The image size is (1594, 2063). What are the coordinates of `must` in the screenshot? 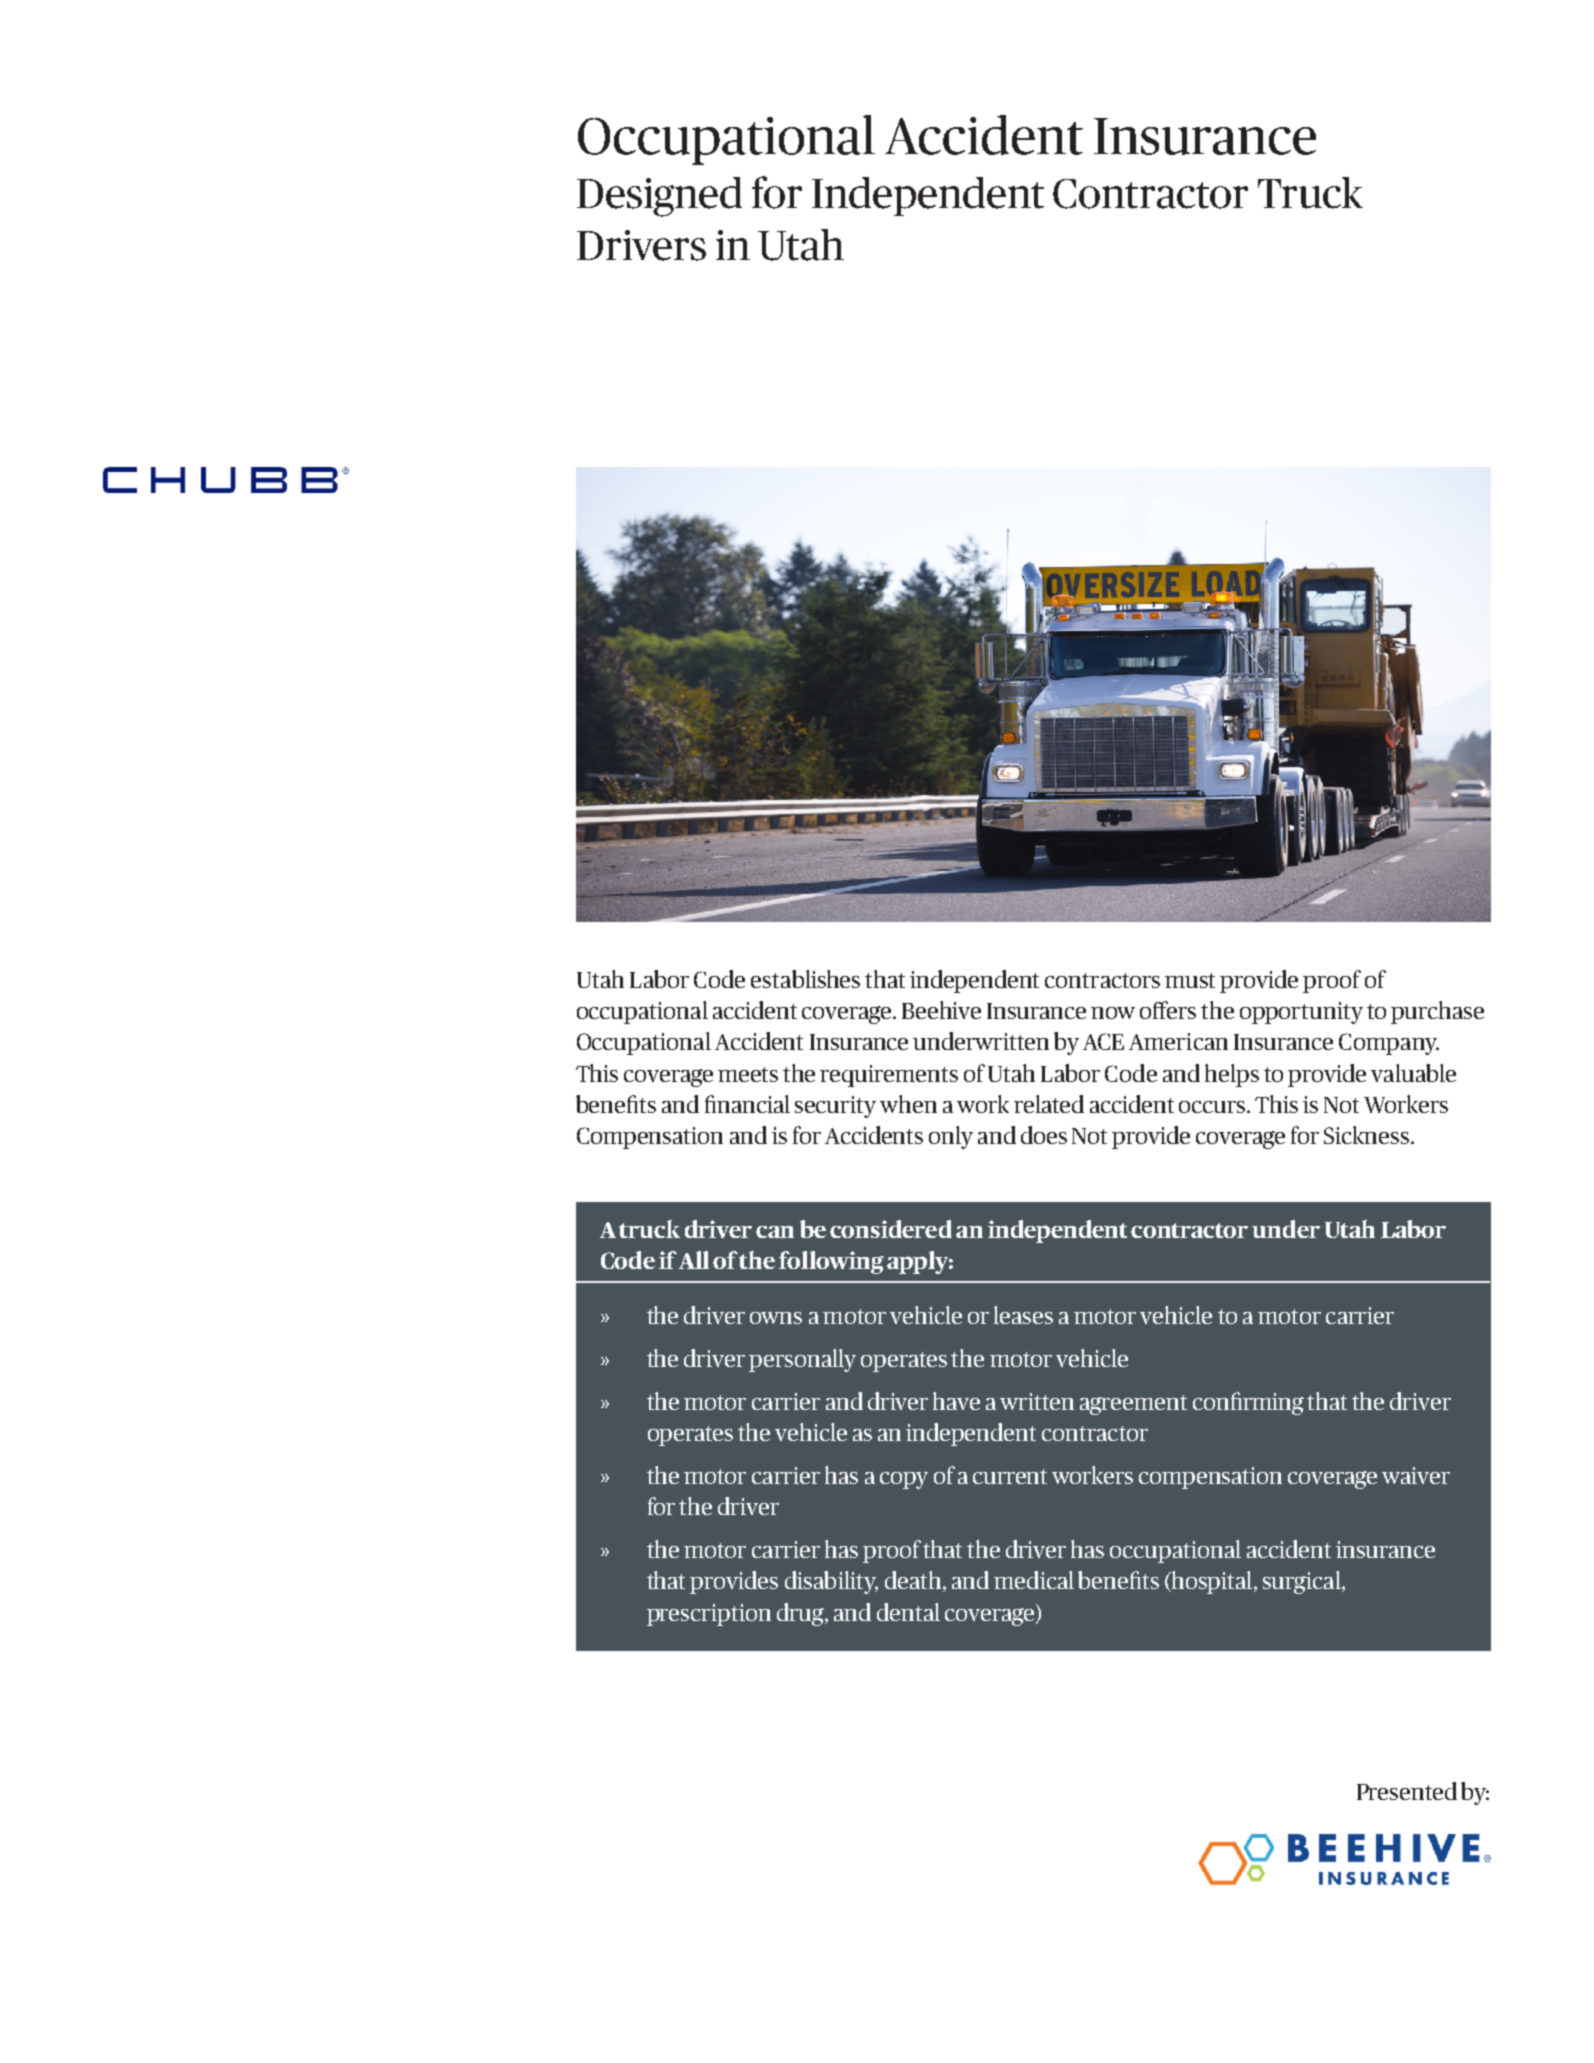 It's located at (1190, 980).
